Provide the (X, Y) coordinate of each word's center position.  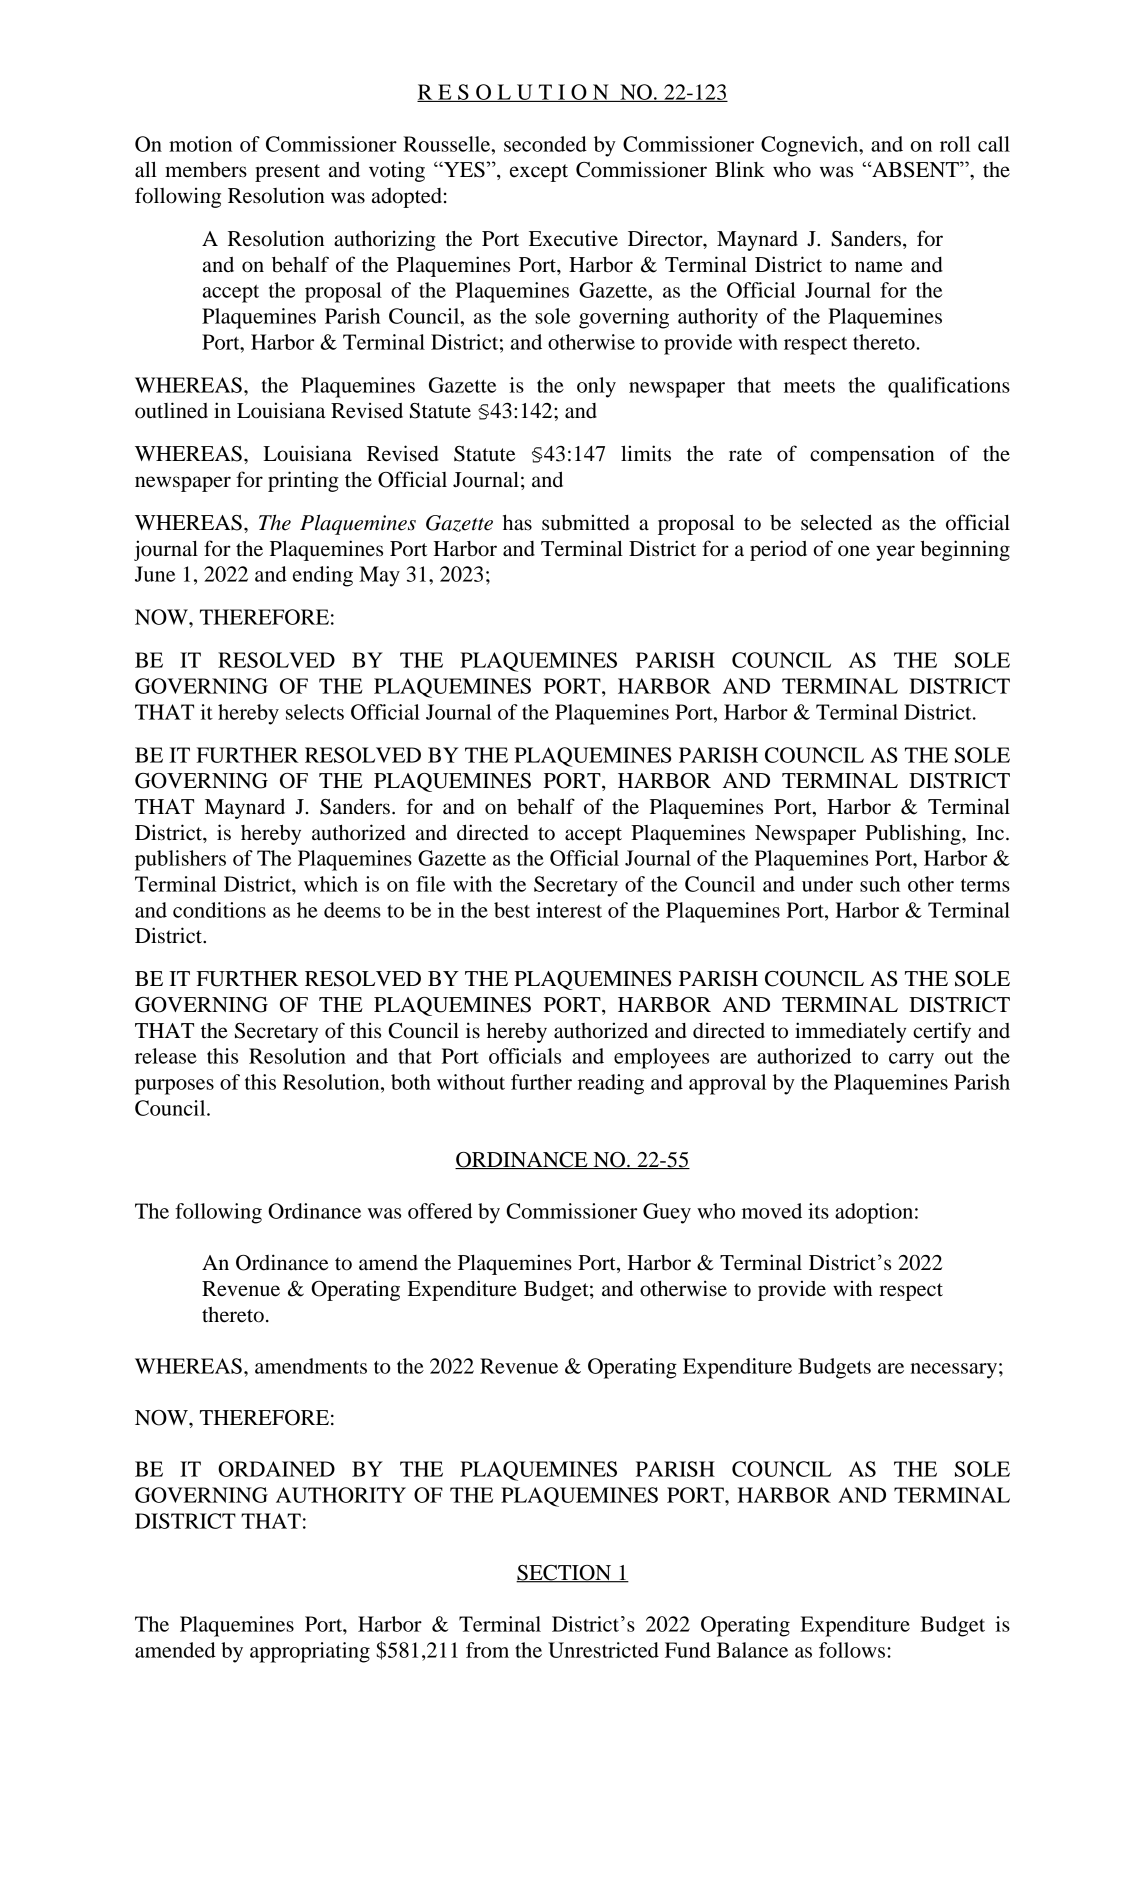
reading (611, 1084)
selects (315, 712)
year (895, 553)
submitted (586, 522)
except (539, 173)
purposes (174, 1087)
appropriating (310, 1652)
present (287, 173)
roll (955, 144)
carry (911, 1061)
